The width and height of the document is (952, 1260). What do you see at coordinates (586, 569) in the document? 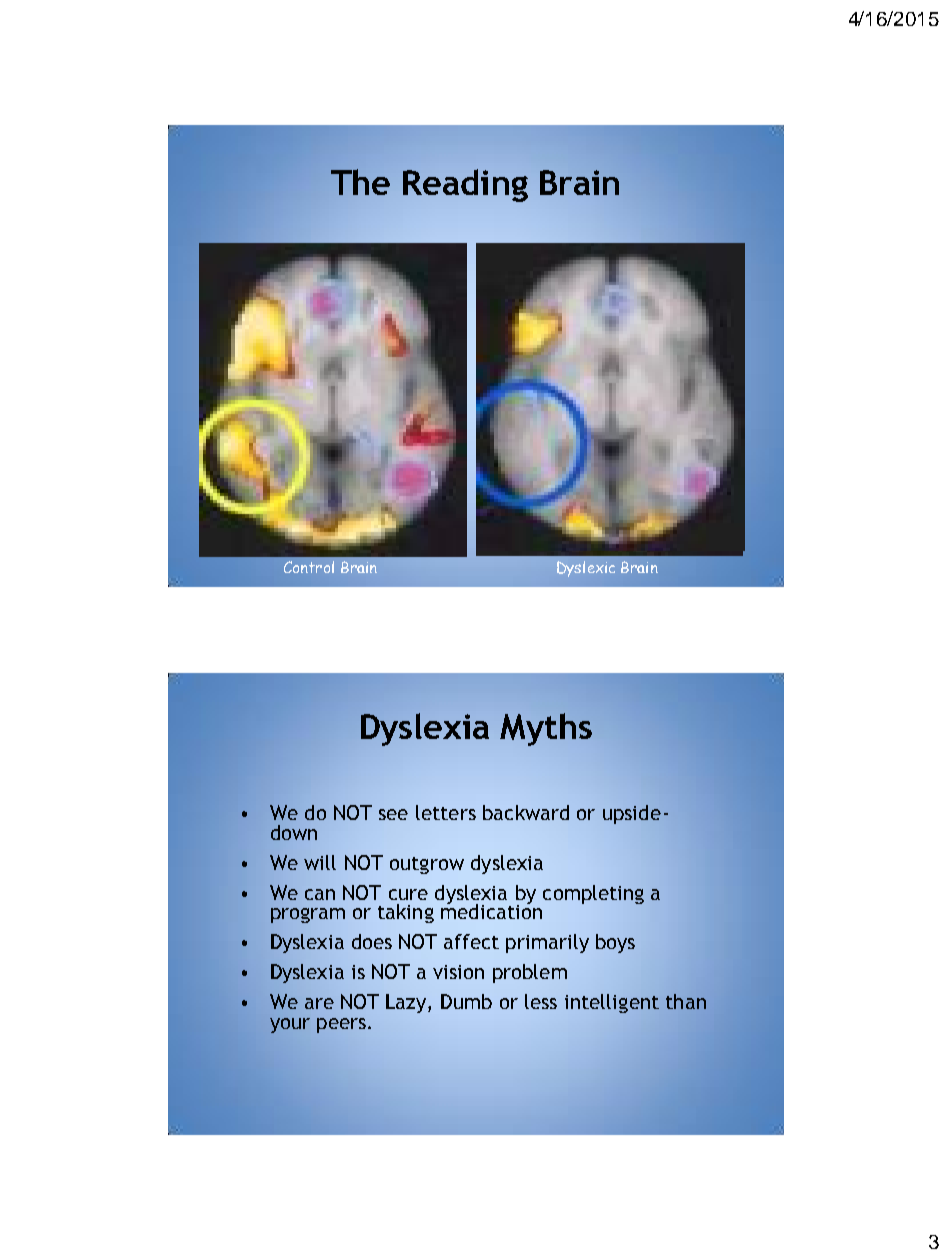
I see `Dyslexic` at bounding box center [586, 569].
